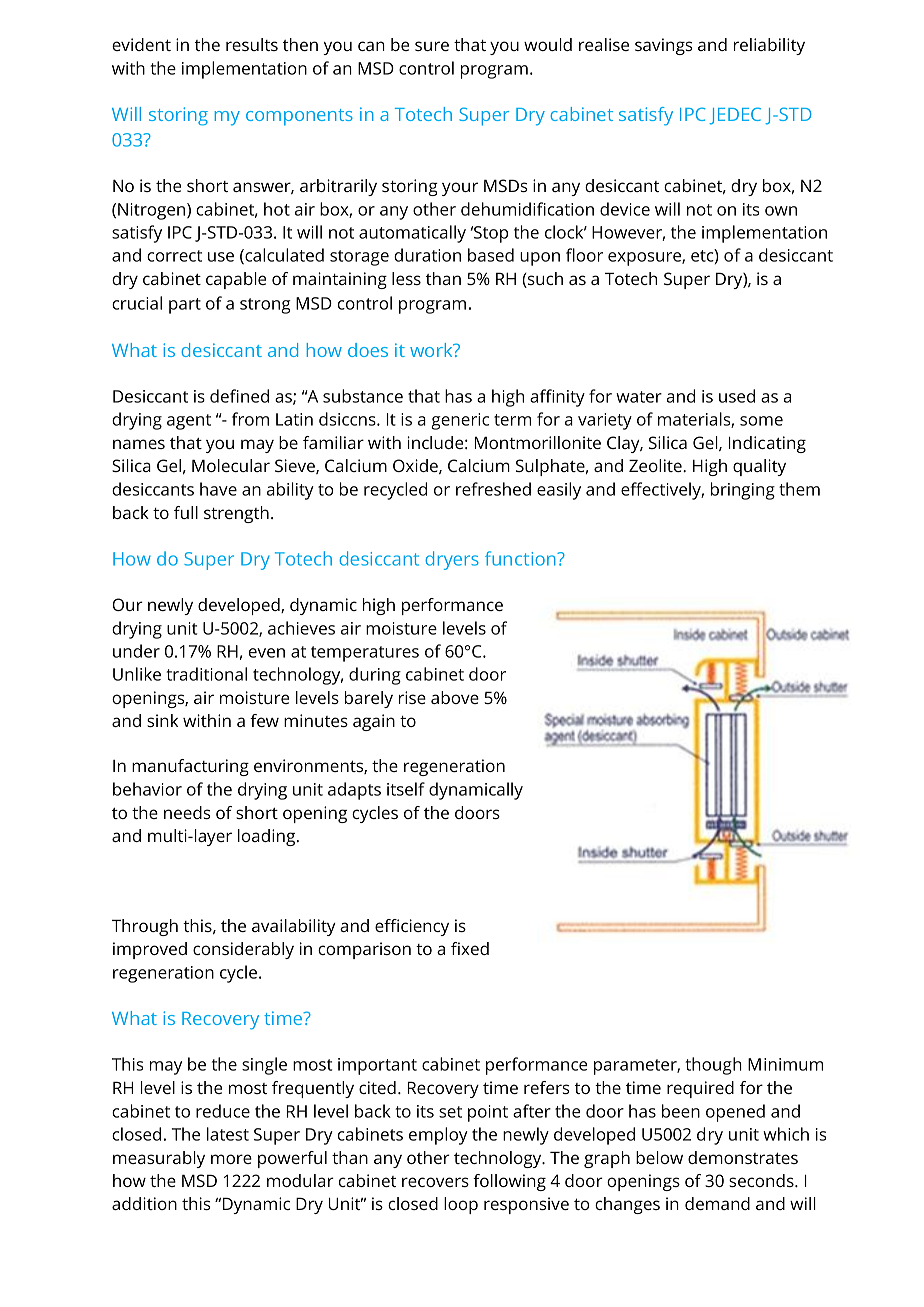  I want to click on would, so click(548, 44).
